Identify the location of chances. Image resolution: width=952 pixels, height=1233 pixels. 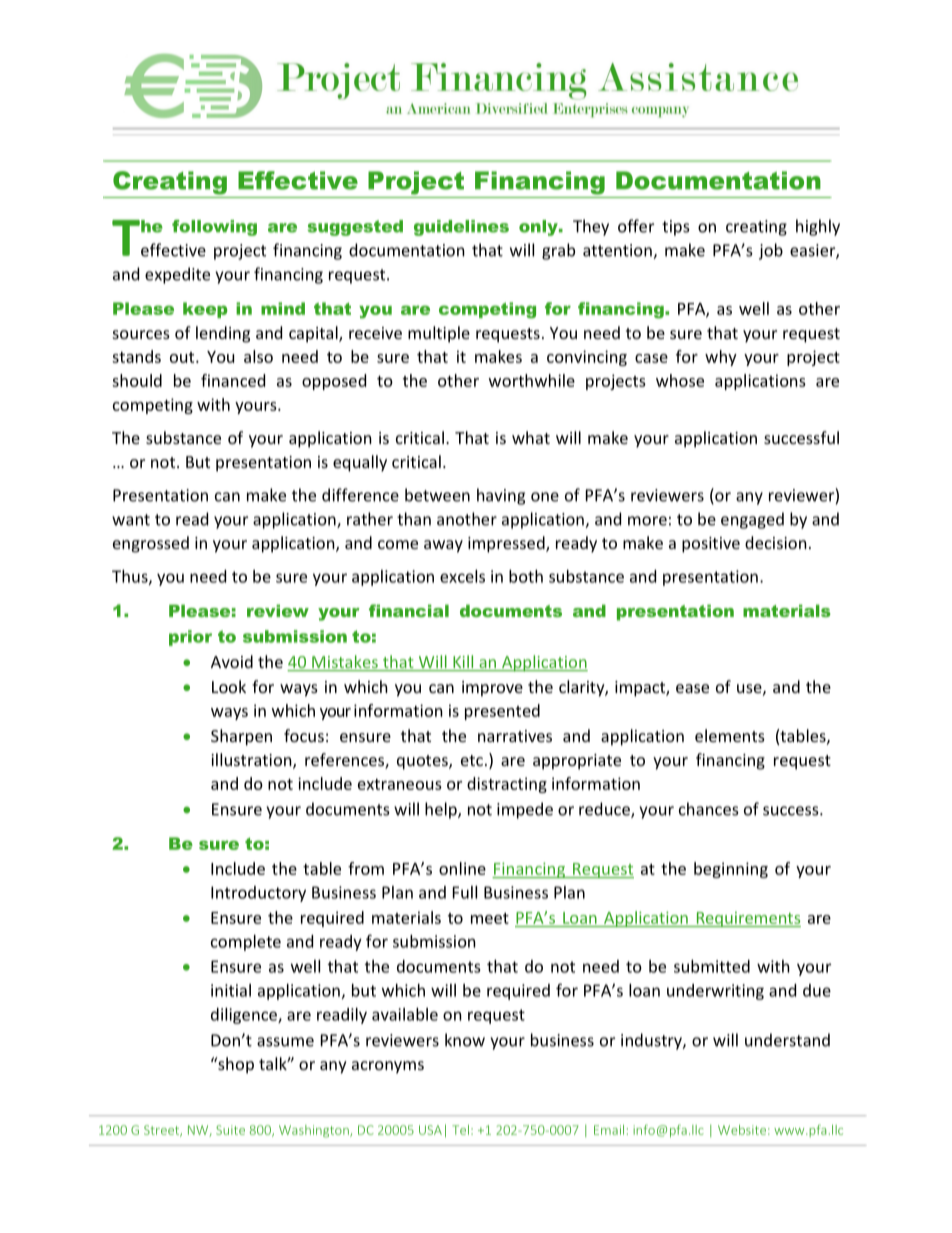
(709, 809).
